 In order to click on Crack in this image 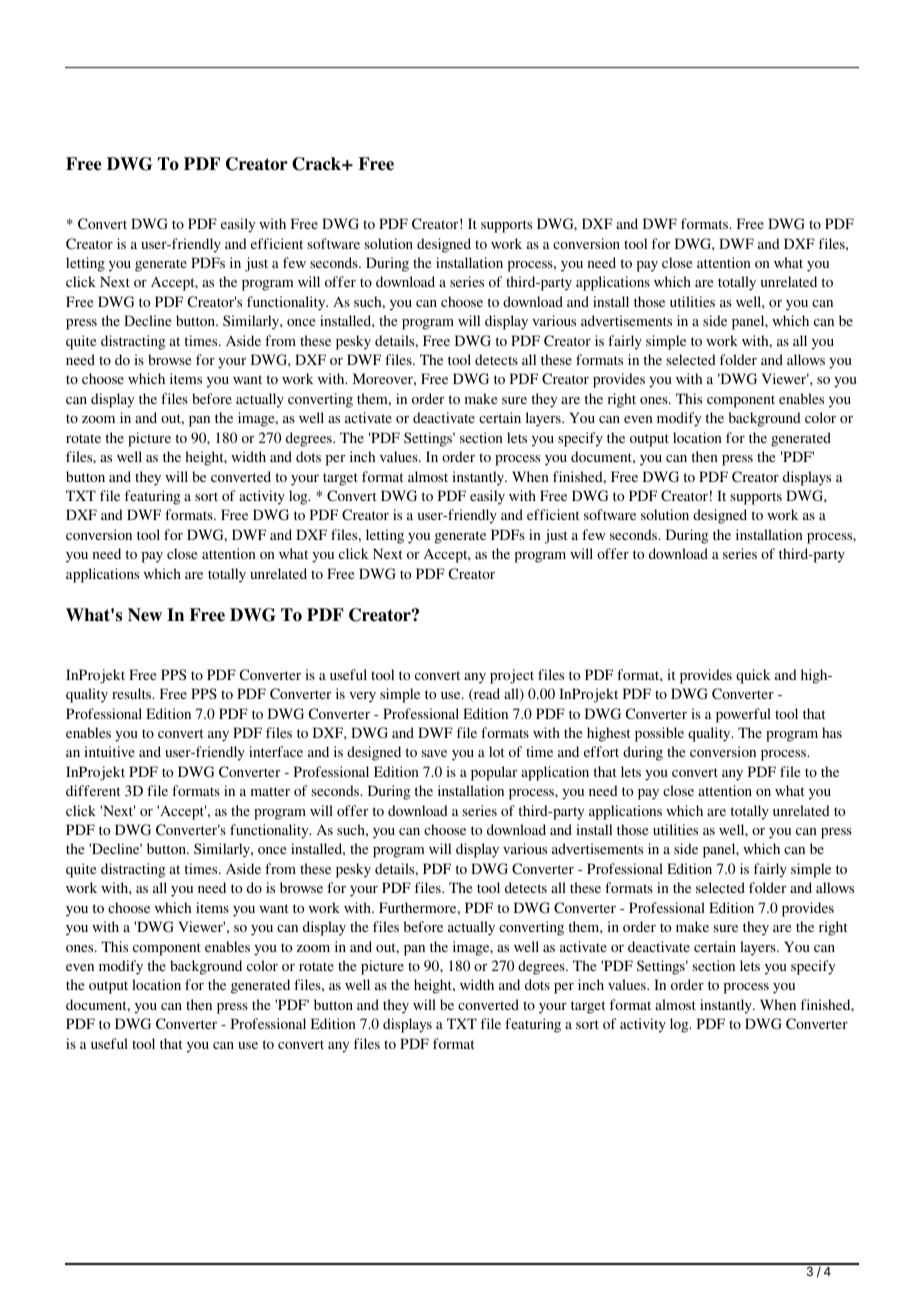, I will do `click(317, 164)`.
